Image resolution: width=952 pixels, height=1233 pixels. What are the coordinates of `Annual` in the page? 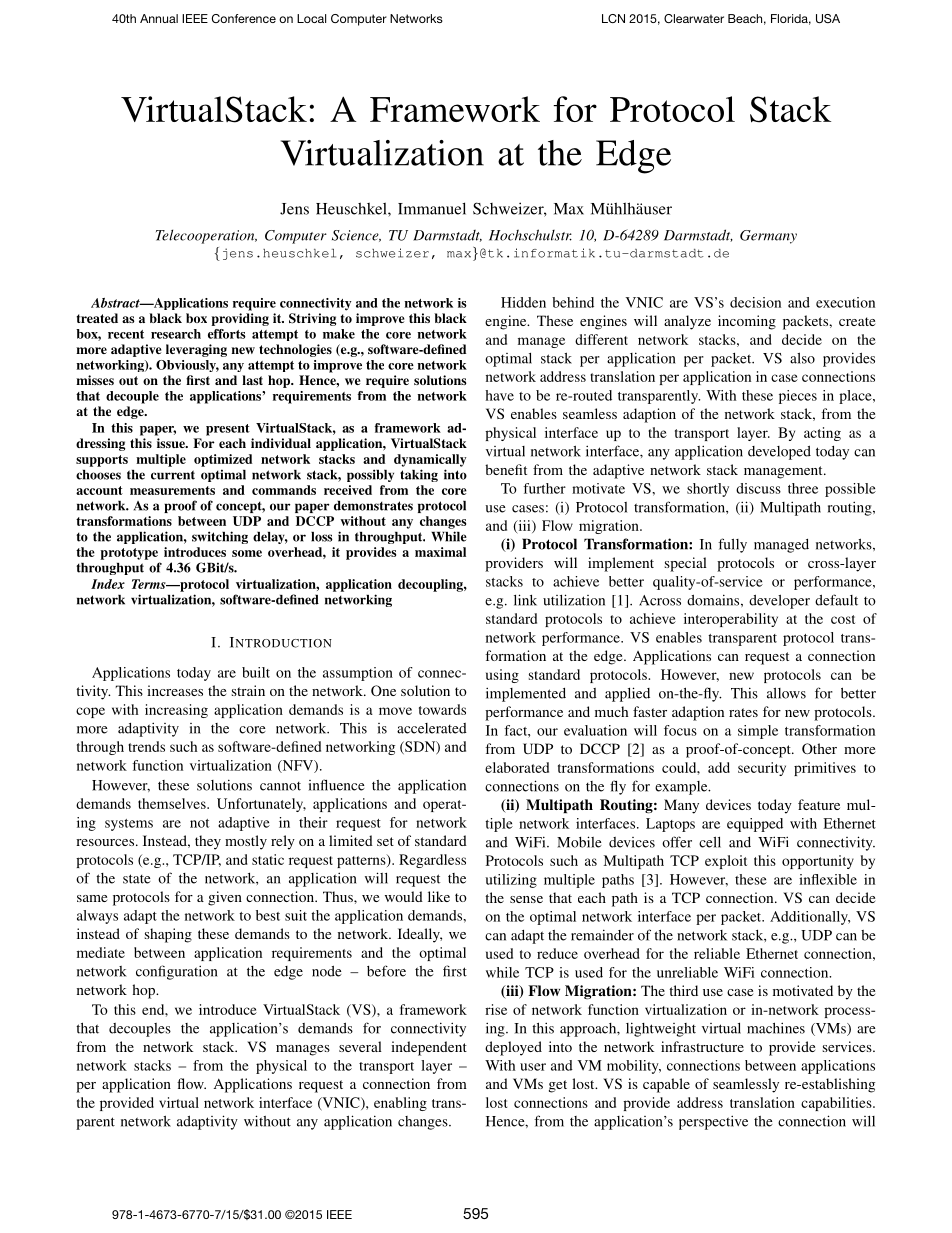 It's located at (159, 18).
